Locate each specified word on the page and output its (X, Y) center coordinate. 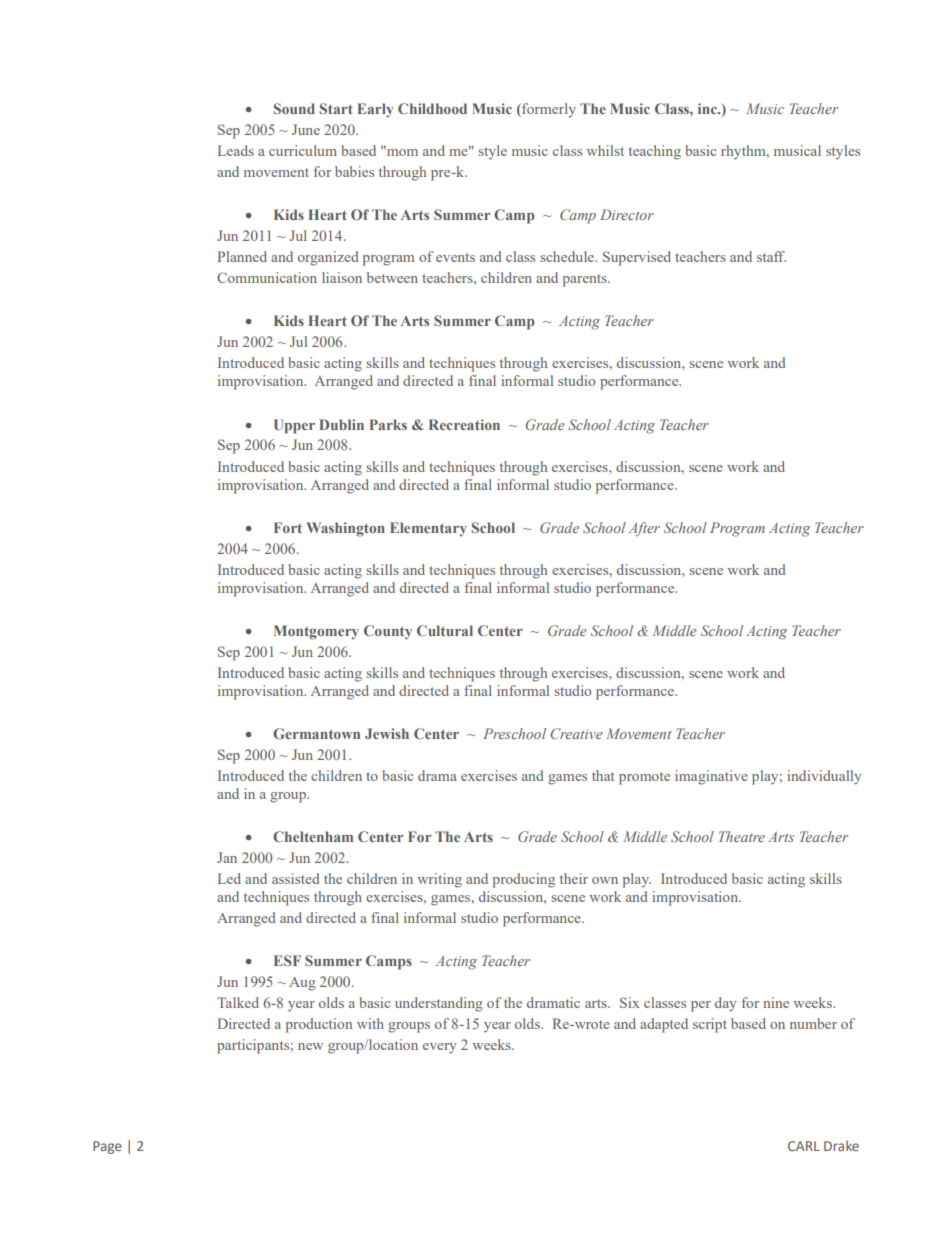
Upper (294, 426)
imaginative (711, 777)
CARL (804, 1146)
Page (107, 1147)
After (644, 529)
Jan (227, 857)
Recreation (464, 424)
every (440, 1048)
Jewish (387, 733)
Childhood (432, 108)
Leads (236, 150)
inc (708, 108)
